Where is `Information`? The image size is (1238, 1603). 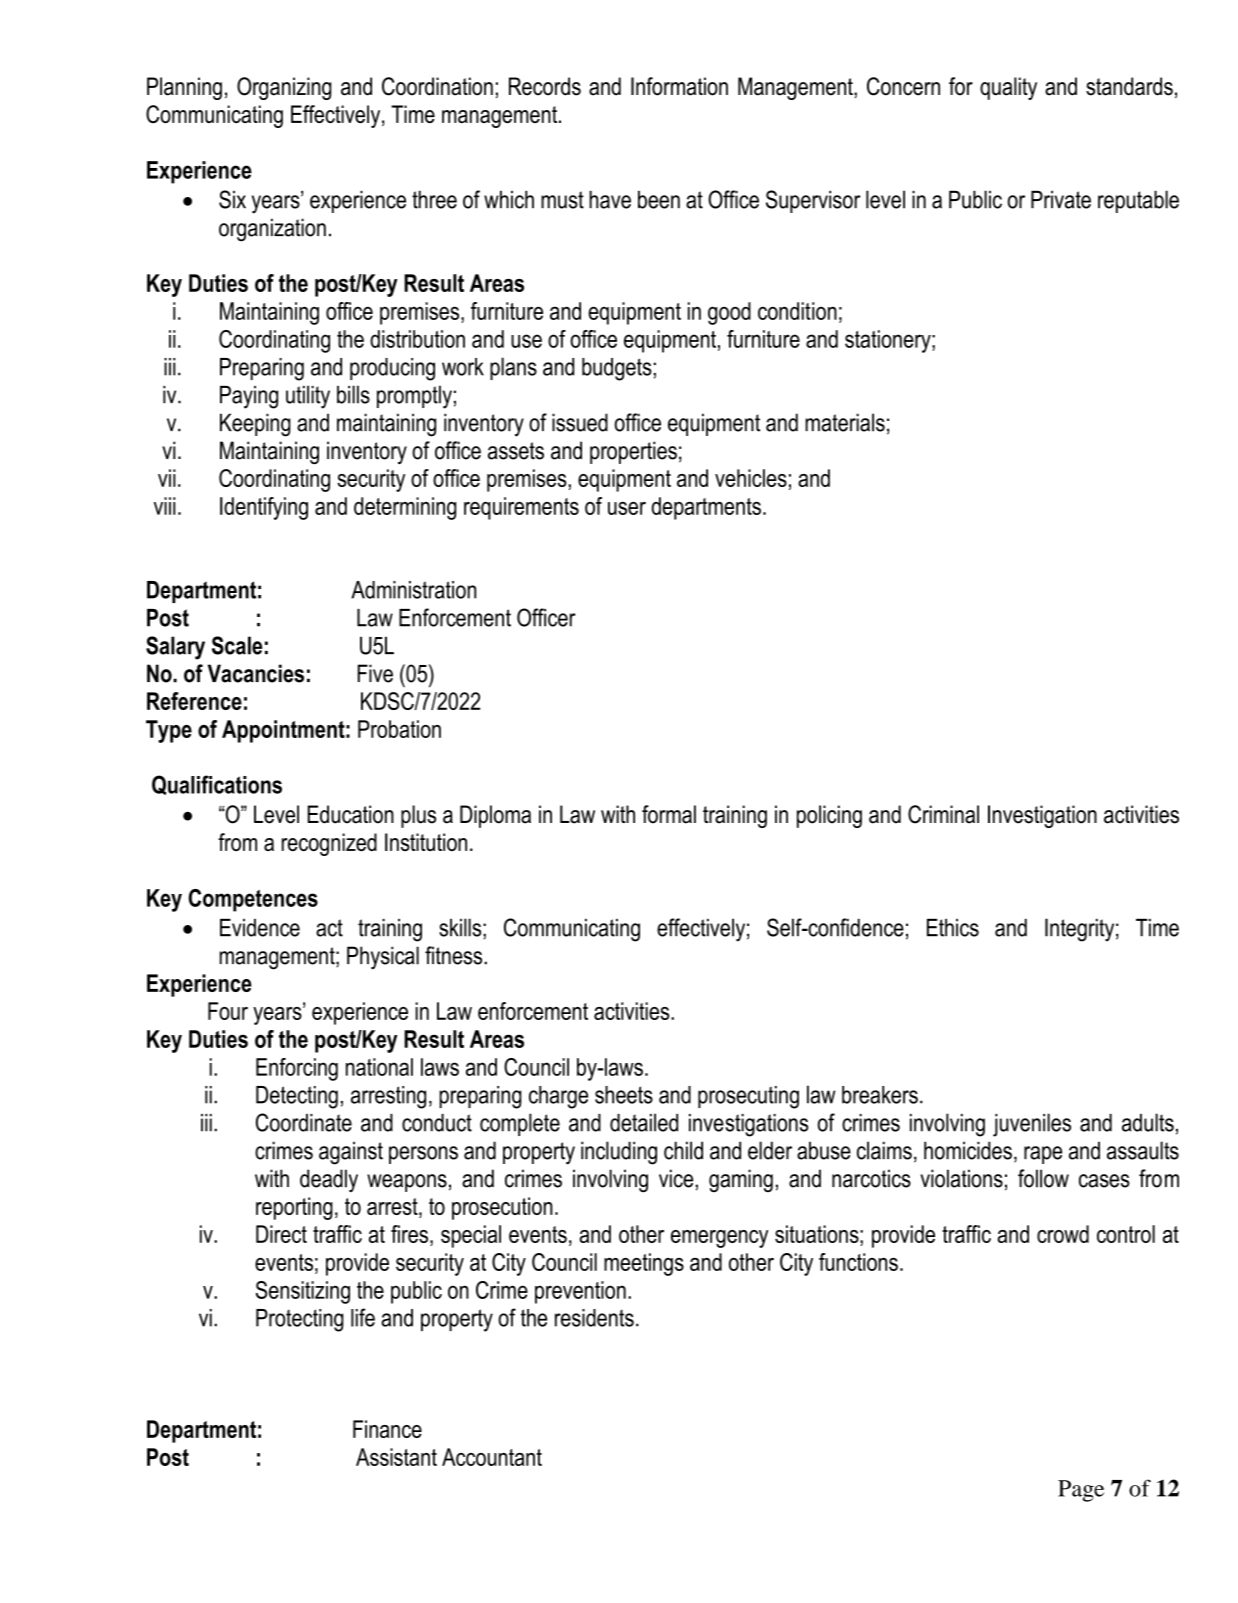 Information is located at coordinates (679, 86).
